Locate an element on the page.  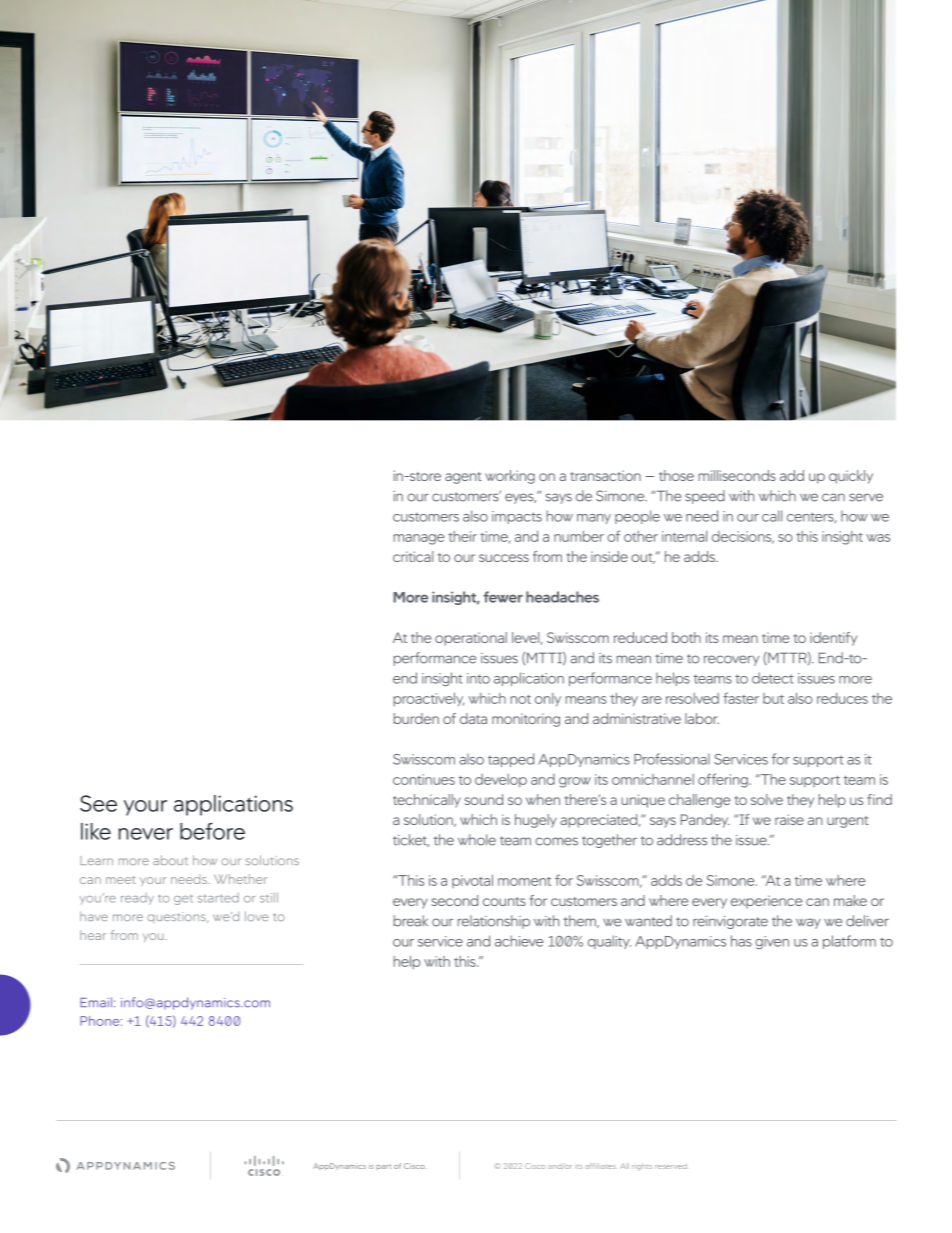
manage is located at coordinates (419, 539).
